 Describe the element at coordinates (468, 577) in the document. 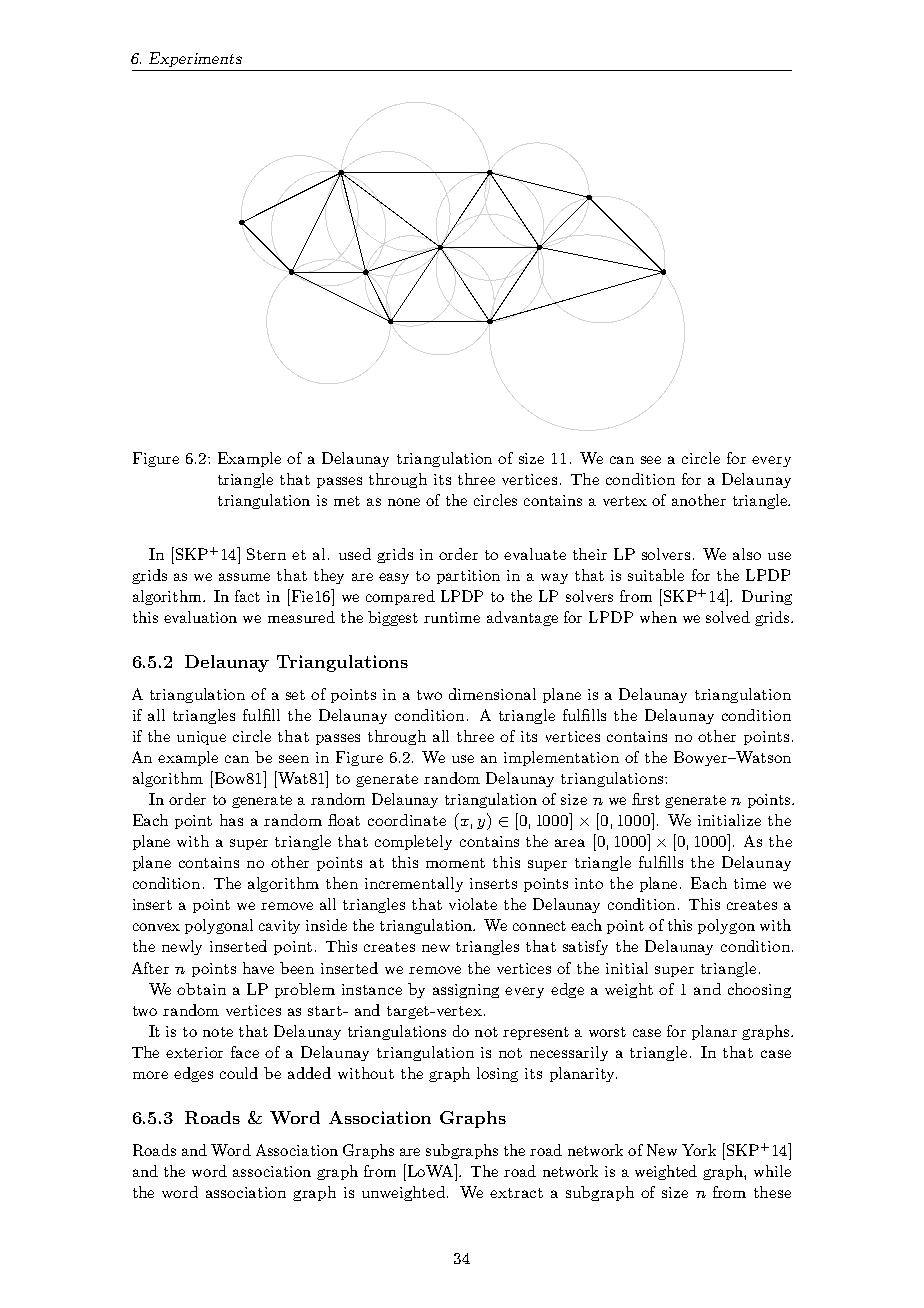

I see `partition` at that location.
